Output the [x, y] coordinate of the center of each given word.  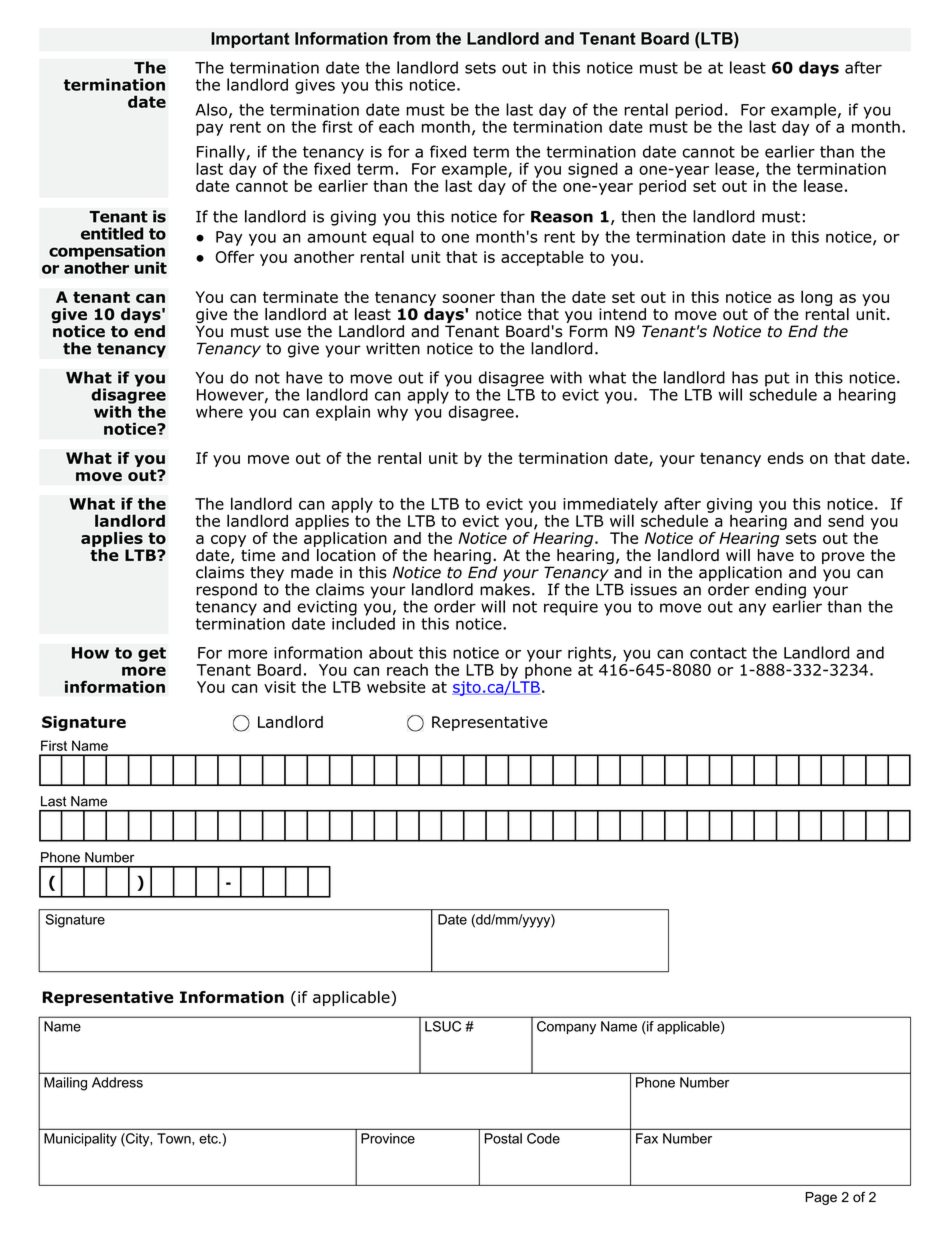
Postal [503, 1138]
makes [505, 588]
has [745, 377]
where [219, 411]
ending [780, 592]
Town [175, 1138]
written [393, 348]
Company [566, 1028]
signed [593, 170]
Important [250, 40]
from [411, 38]
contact [718, 653]
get [152, 654]
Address [117, 1082]
